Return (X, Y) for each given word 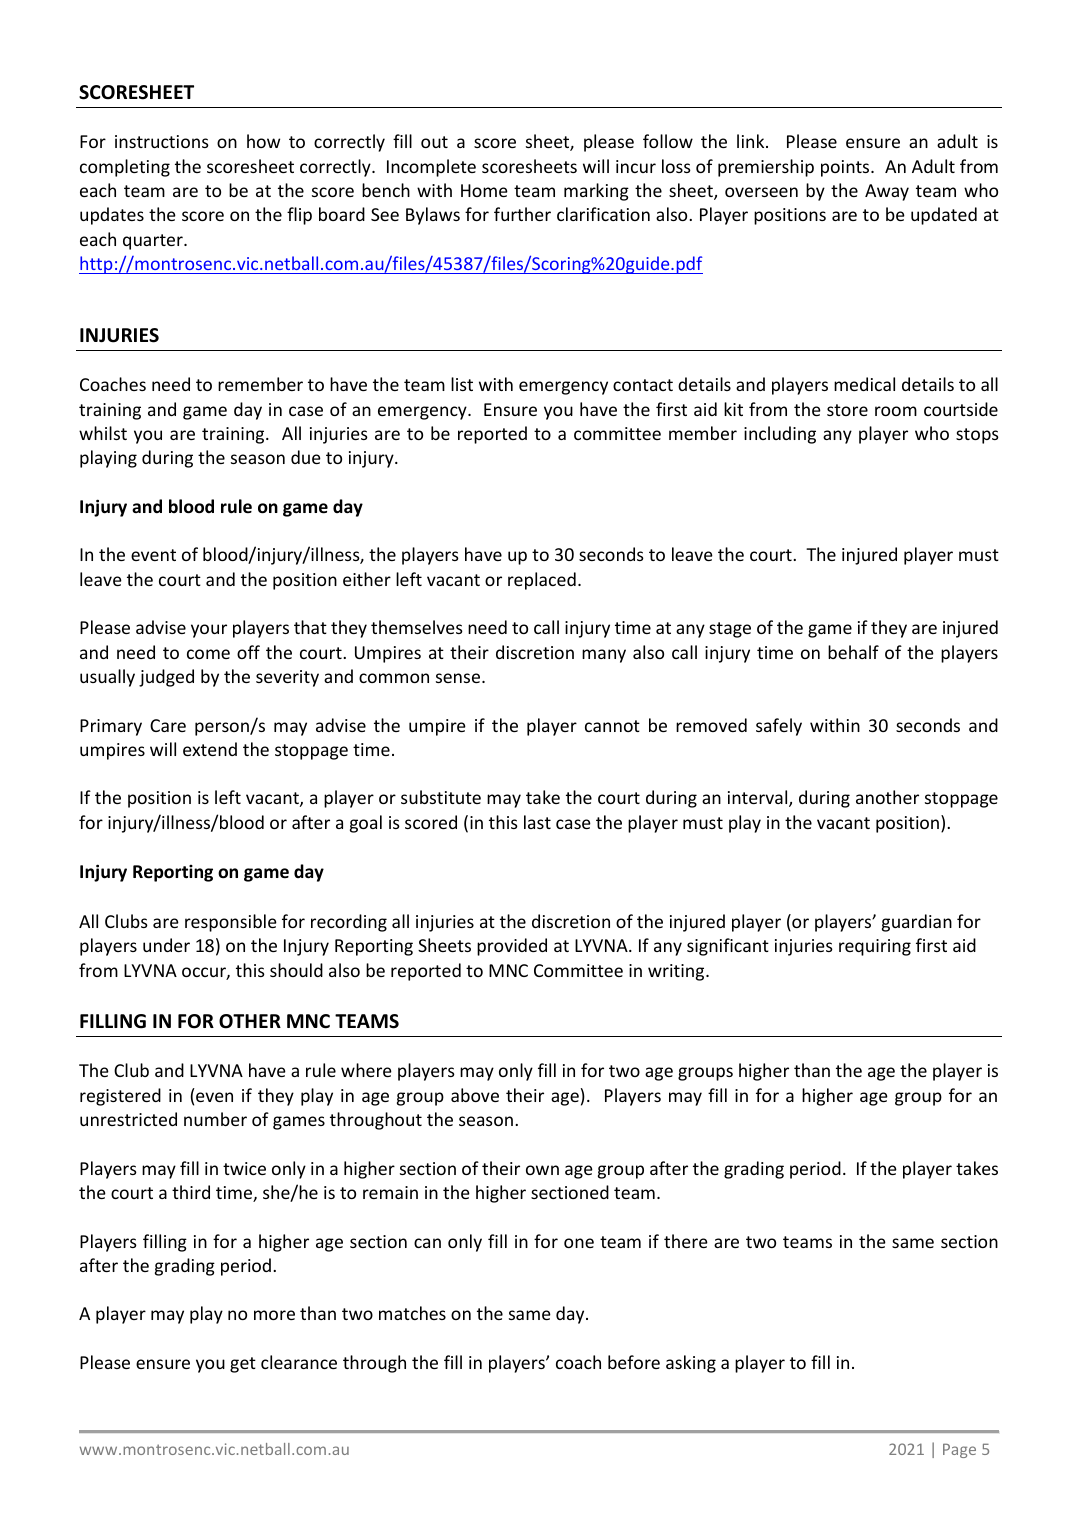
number (215, 1119)
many (604, 656)
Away (887, 192)
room (896, 411)
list (462, 384)
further (522, 214)
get (243, 1365)
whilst (103, 433)
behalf (853, 652)
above (475, 1095)
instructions (162, 141)
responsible (231, 923)
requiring (875, 947)
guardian (917, 923)
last (537, 822)
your (209, 631)
